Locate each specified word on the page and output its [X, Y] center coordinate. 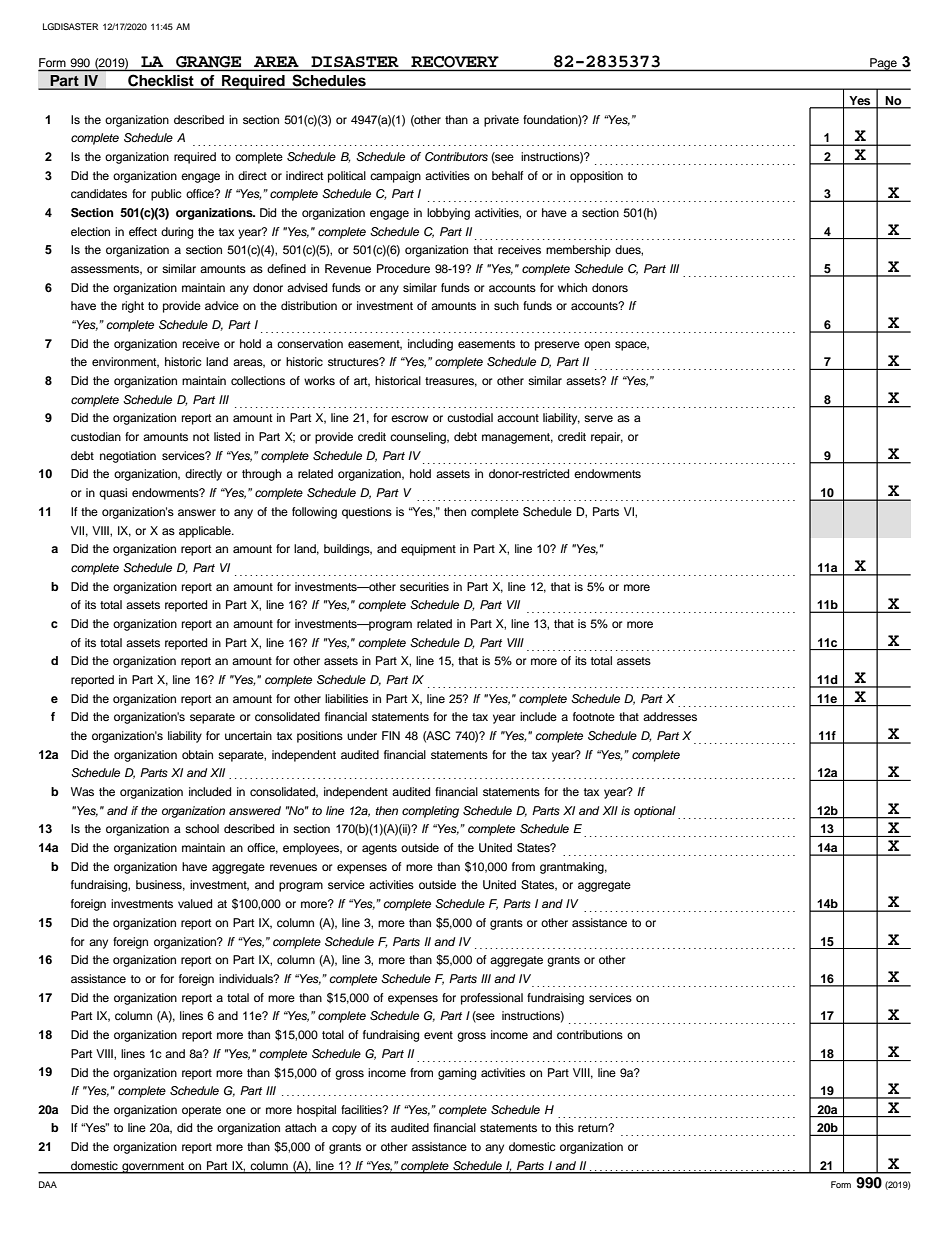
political [347, 177]
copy [344, 1130]
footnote [594, 716]
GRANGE [208, 62]
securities [424, 586]
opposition [596, 177]
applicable [206, 532]
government [153, 1168]
